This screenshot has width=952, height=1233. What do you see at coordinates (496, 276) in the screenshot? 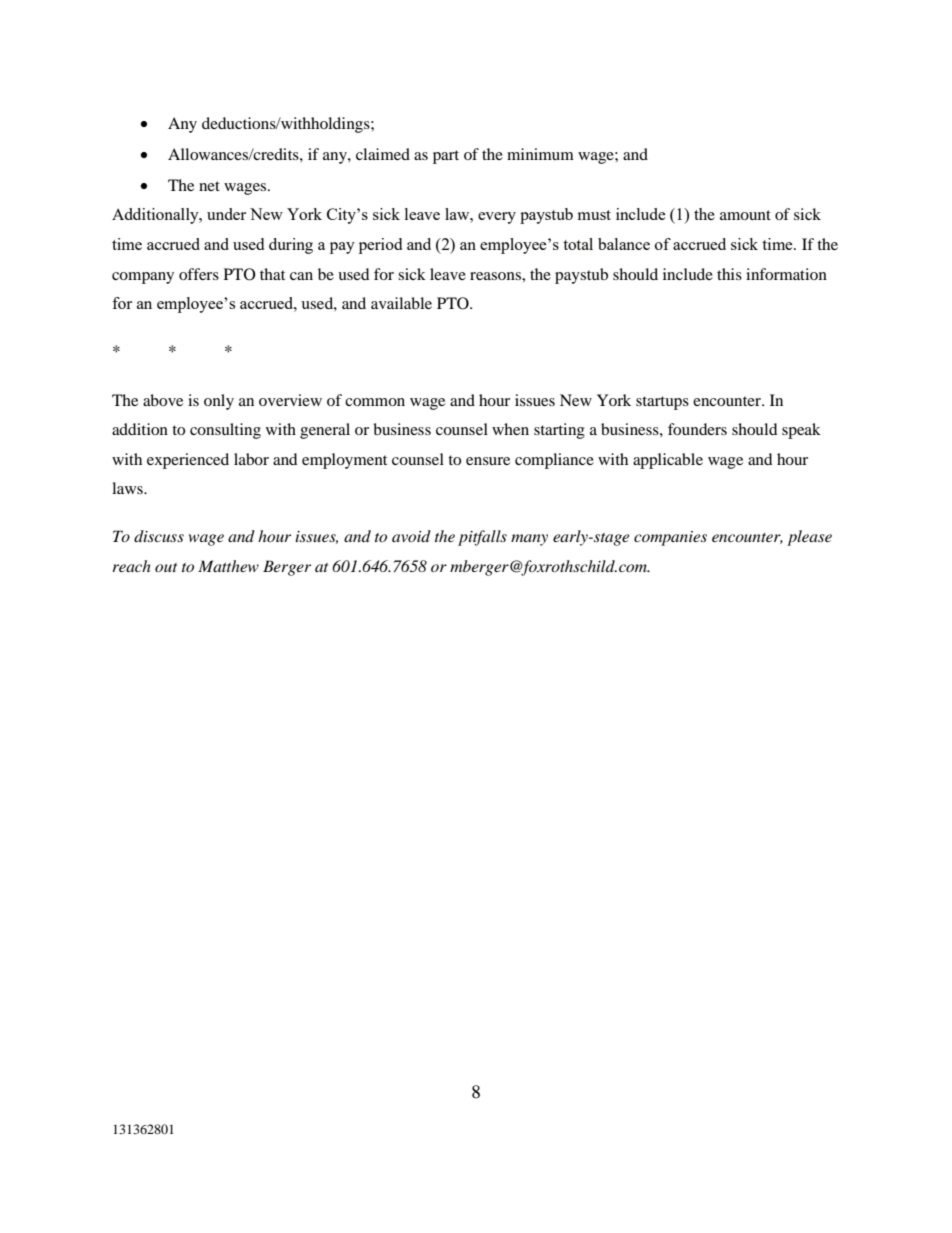
I see `reasons` at bounding box center [496, 276].
